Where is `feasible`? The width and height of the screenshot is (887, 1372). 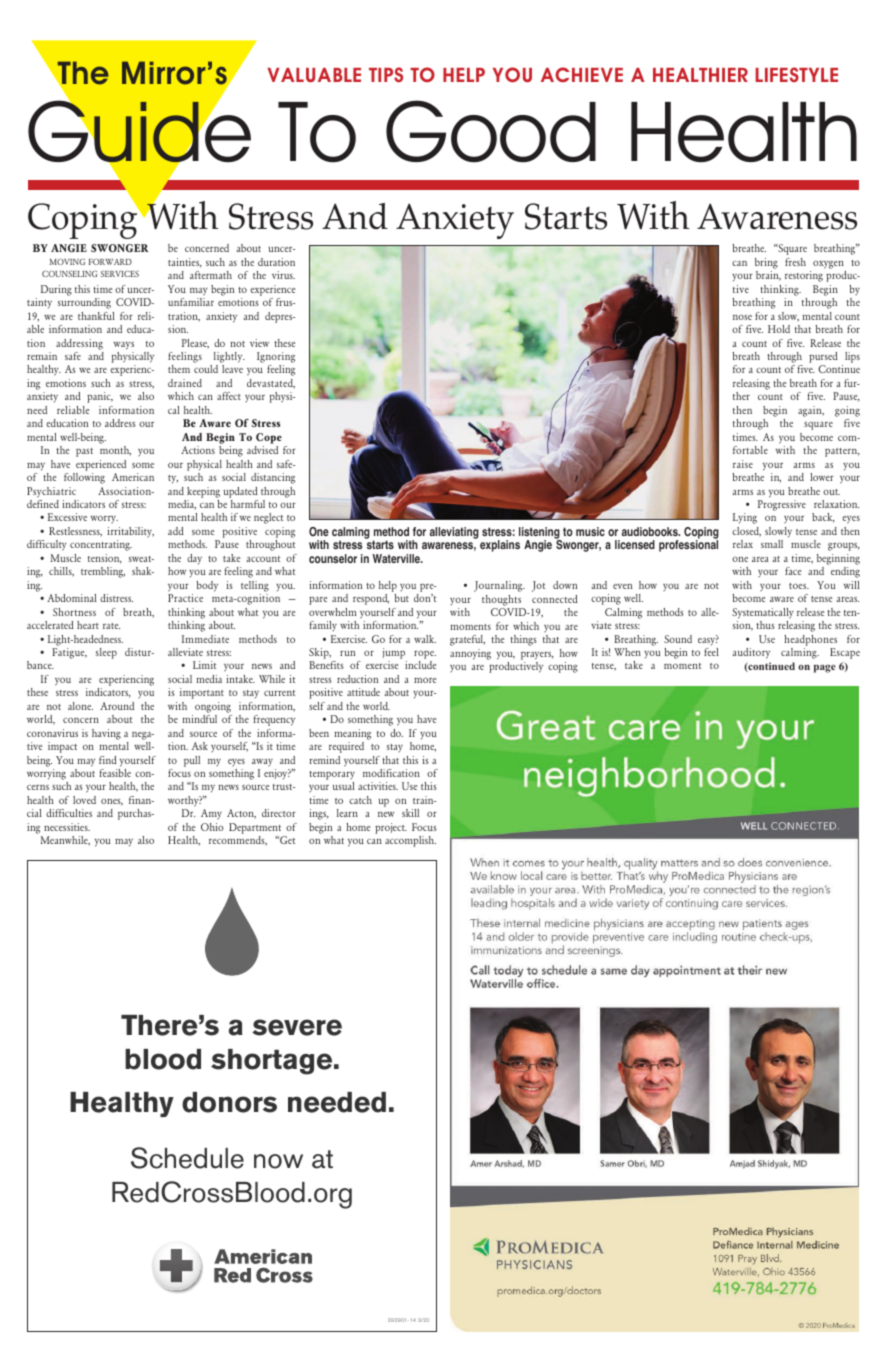
feasible is located at coordinates (115, 773).
